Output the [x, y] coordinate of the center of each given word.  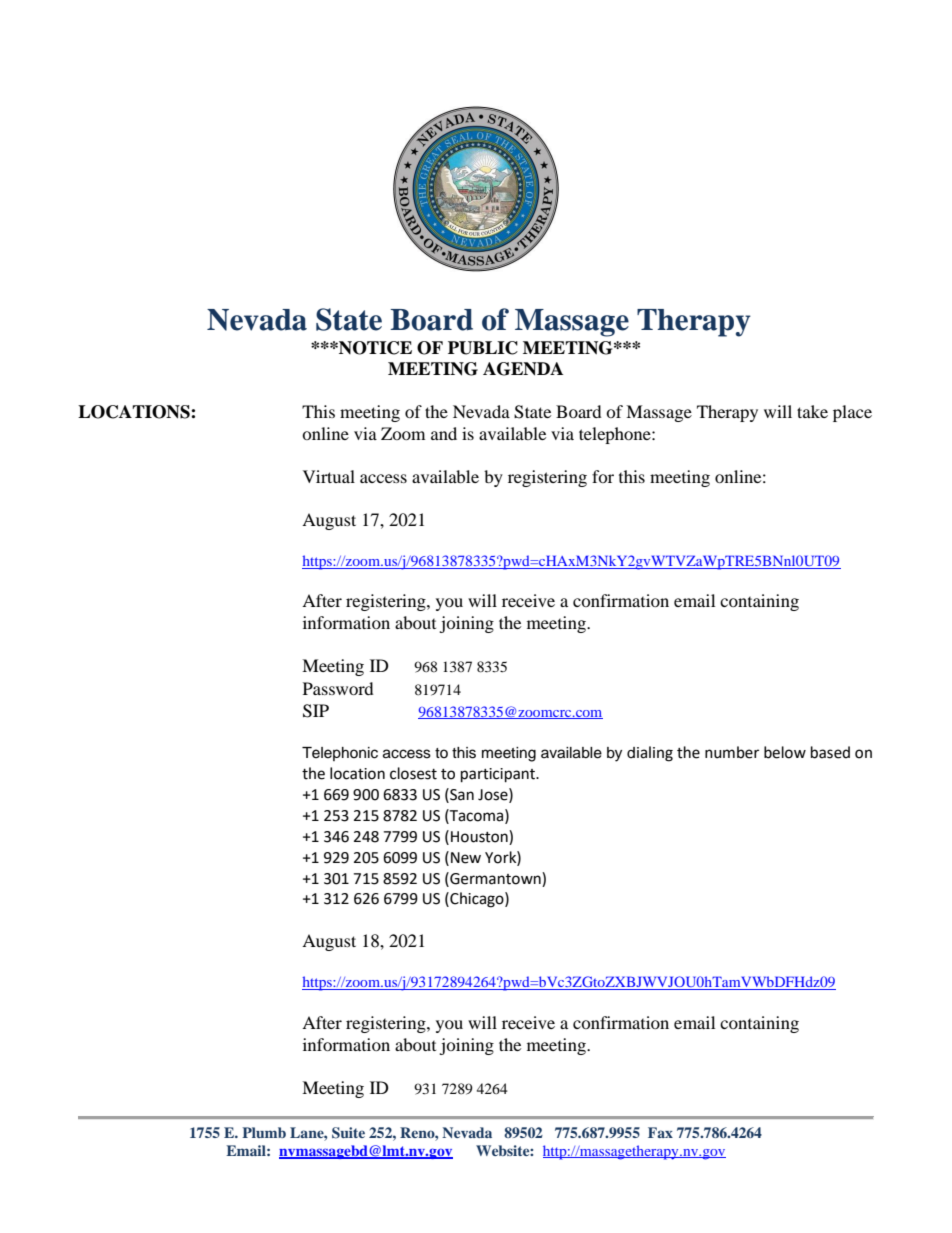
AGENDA [523, 369]
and [444, 433]
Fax [660, 1132]
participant [499, 775]
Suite [348, 1133]
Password [338, 688]
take [812, 411]
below [785, 752]
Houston [480, 836]
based [830, 752]
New [466, 858]
